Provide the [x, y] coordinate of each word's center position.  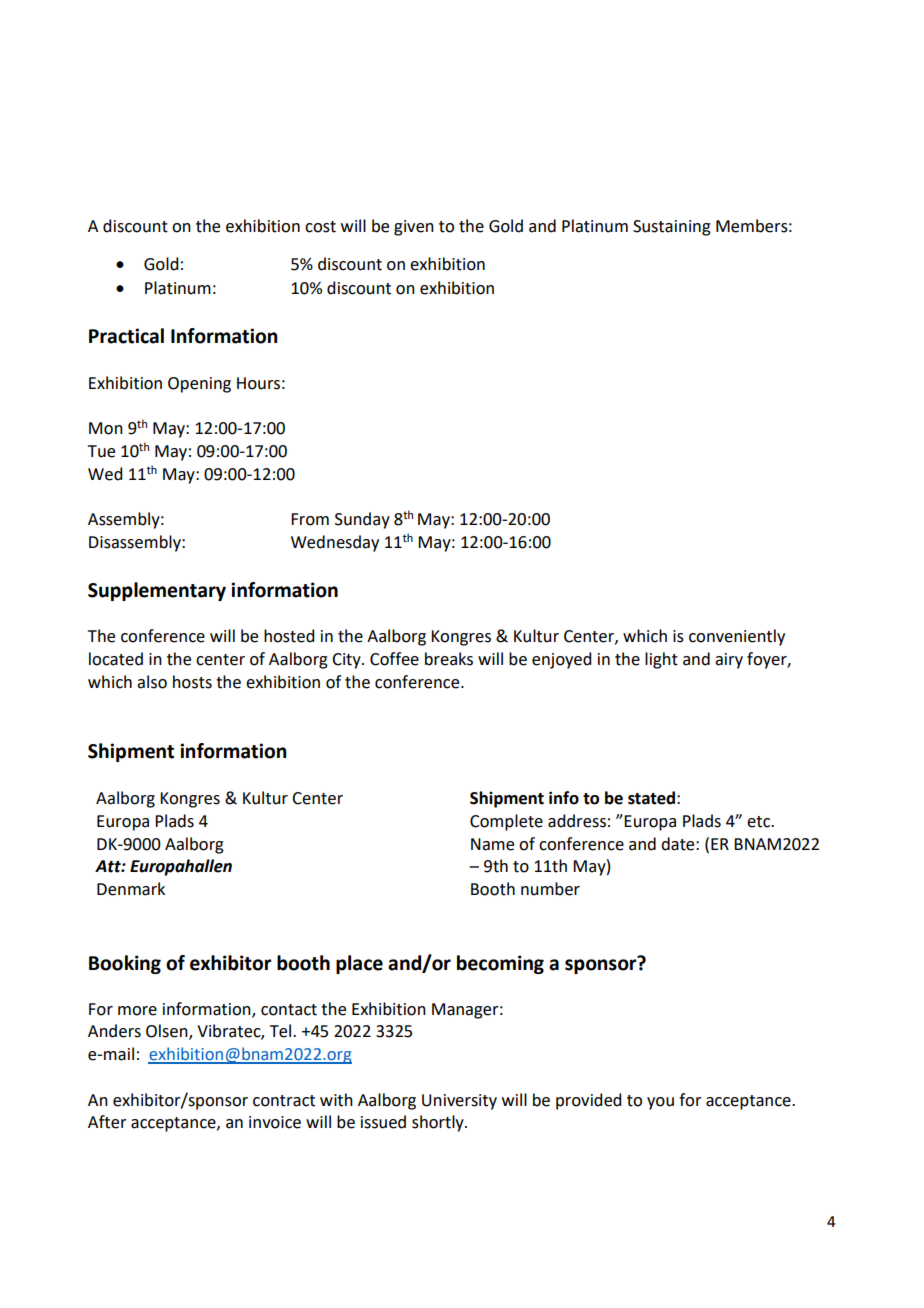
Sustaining [672, 228]
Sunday [362, 520]
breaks [449, 659]
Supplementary [157, 591]
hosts [192, 682]
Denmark [131, 889]
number [550, 889]
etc [759, 822]
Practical [126, 336]
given [414, 228]
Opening [199, 385]
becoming [500, 964]
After [107, 1122]
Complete [506, 822]
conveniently [737, 637]
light [661, 660]
